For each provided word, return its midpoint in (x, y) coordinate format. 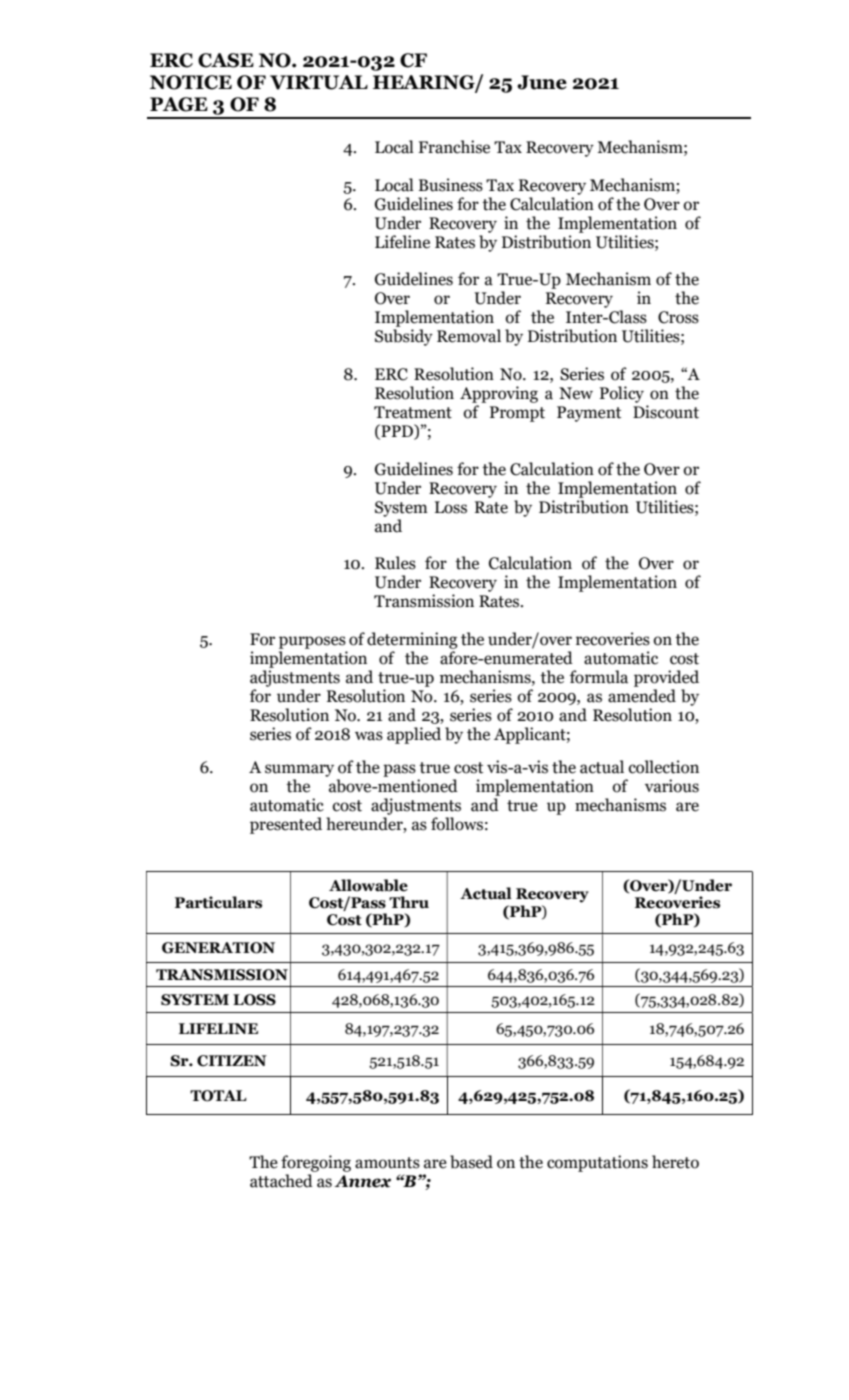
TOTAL (218, 1096)
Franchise (454, 147)
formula (599, 677)
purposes (312, 642)
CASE (226, 60)
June (542, 82)
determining (412, 640)
